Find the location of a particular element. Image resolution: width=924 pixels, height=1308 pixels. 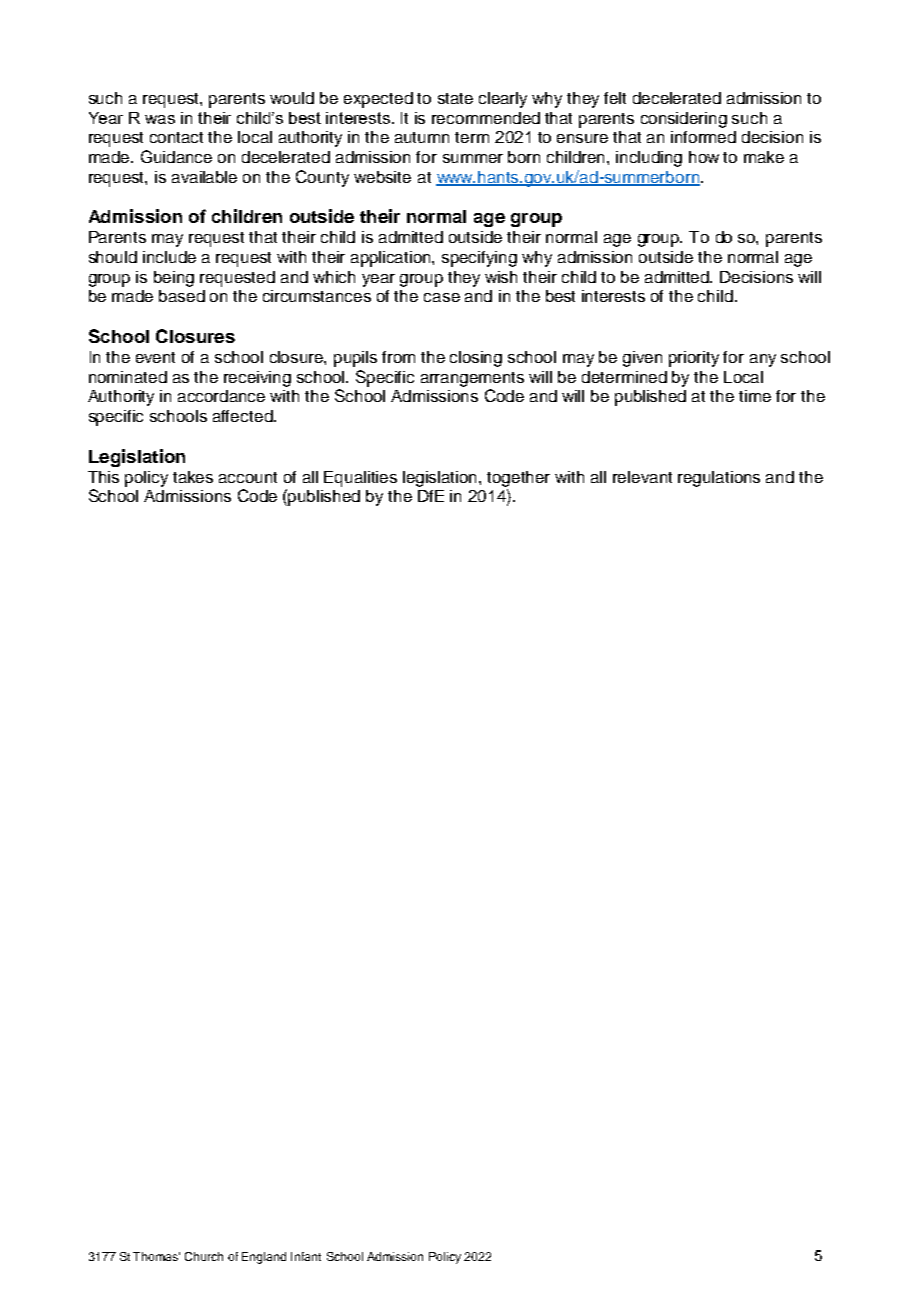

England is located at coordinates (264, 1258).
